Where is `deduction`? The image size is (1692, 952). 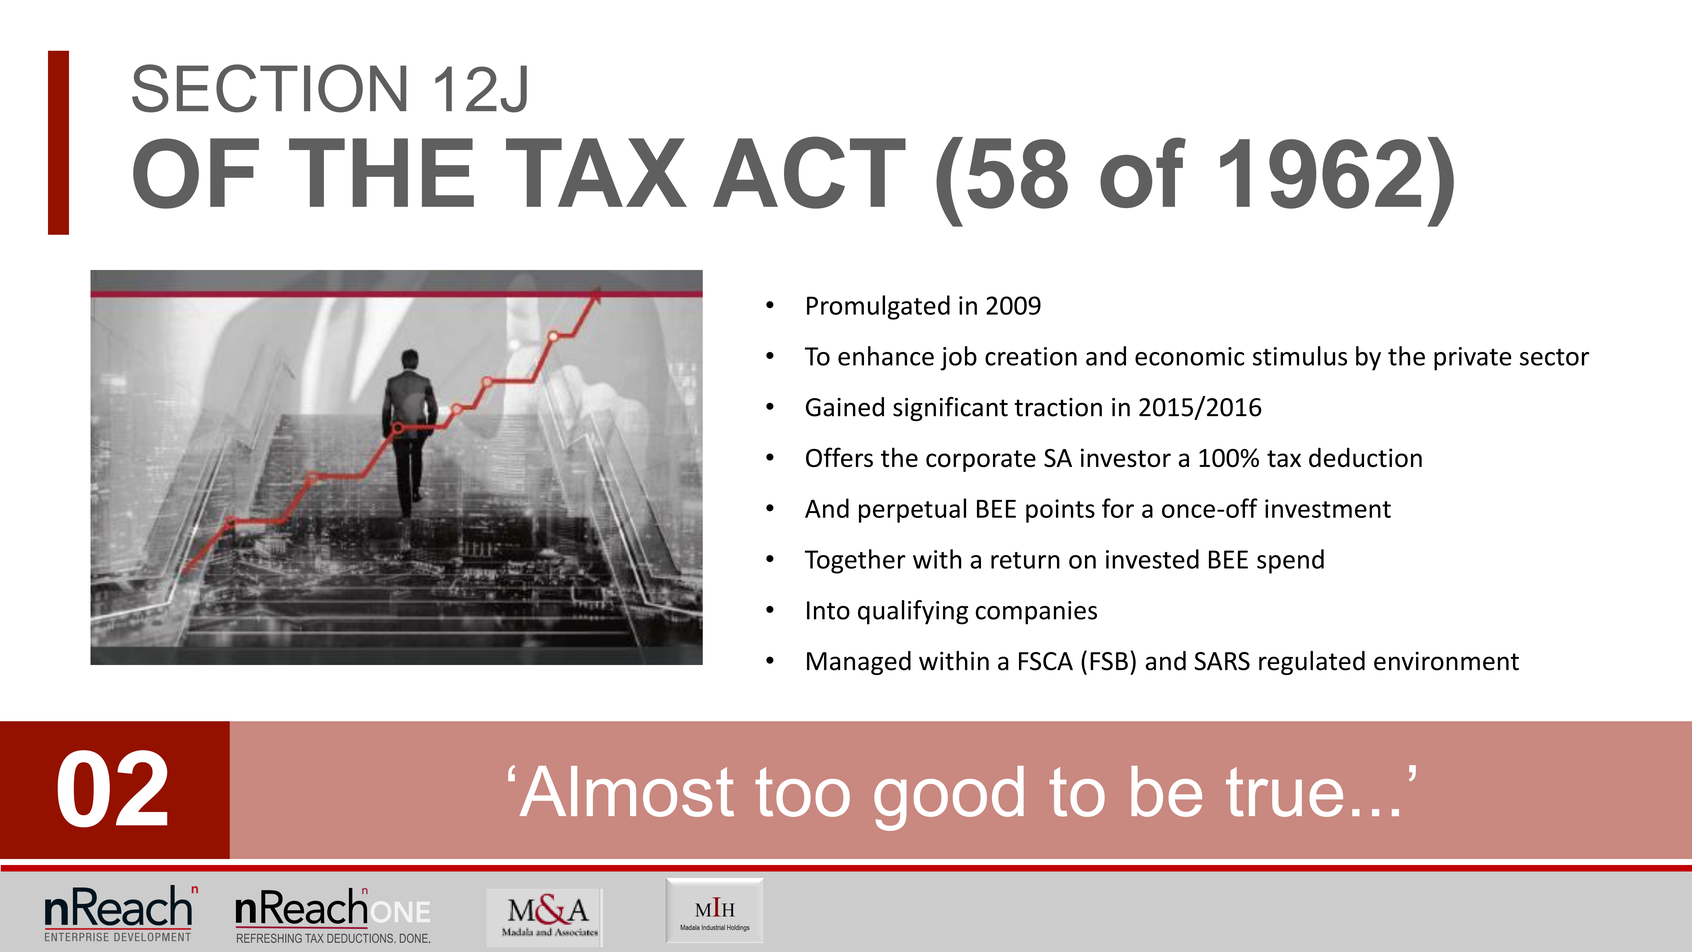
deduction is located at coordinates (1365, 457).
